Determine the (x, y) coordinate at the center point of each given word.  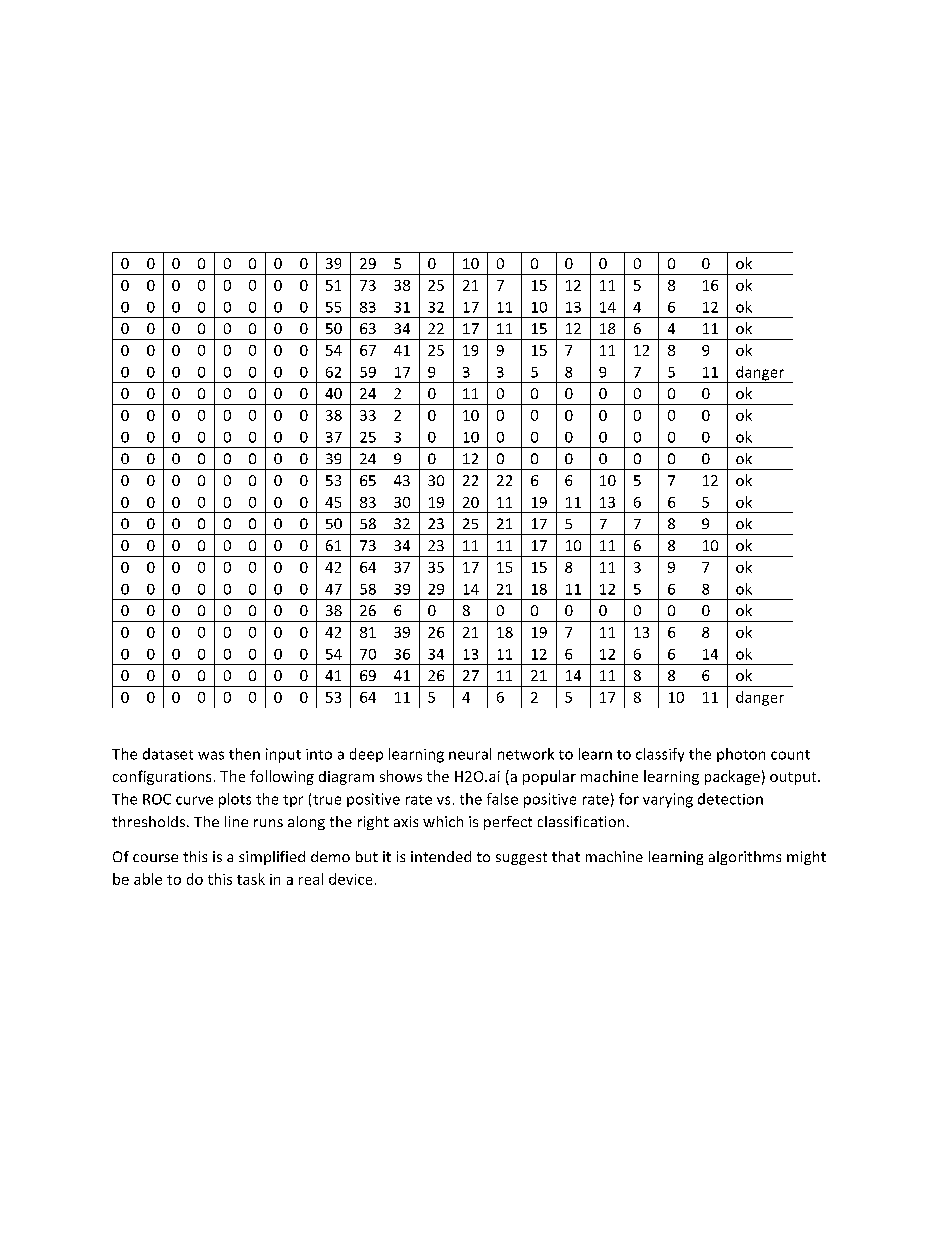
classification (581, 821)
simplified (272, 858)
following (282, 777)
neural (470, 754)
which (443, 821)
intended (441, 856)
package (732, 777)
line (236, 821)
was (211, 755)
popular (549, 777)
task (251, 879)
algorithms (745, 858)
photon (741, 755)
